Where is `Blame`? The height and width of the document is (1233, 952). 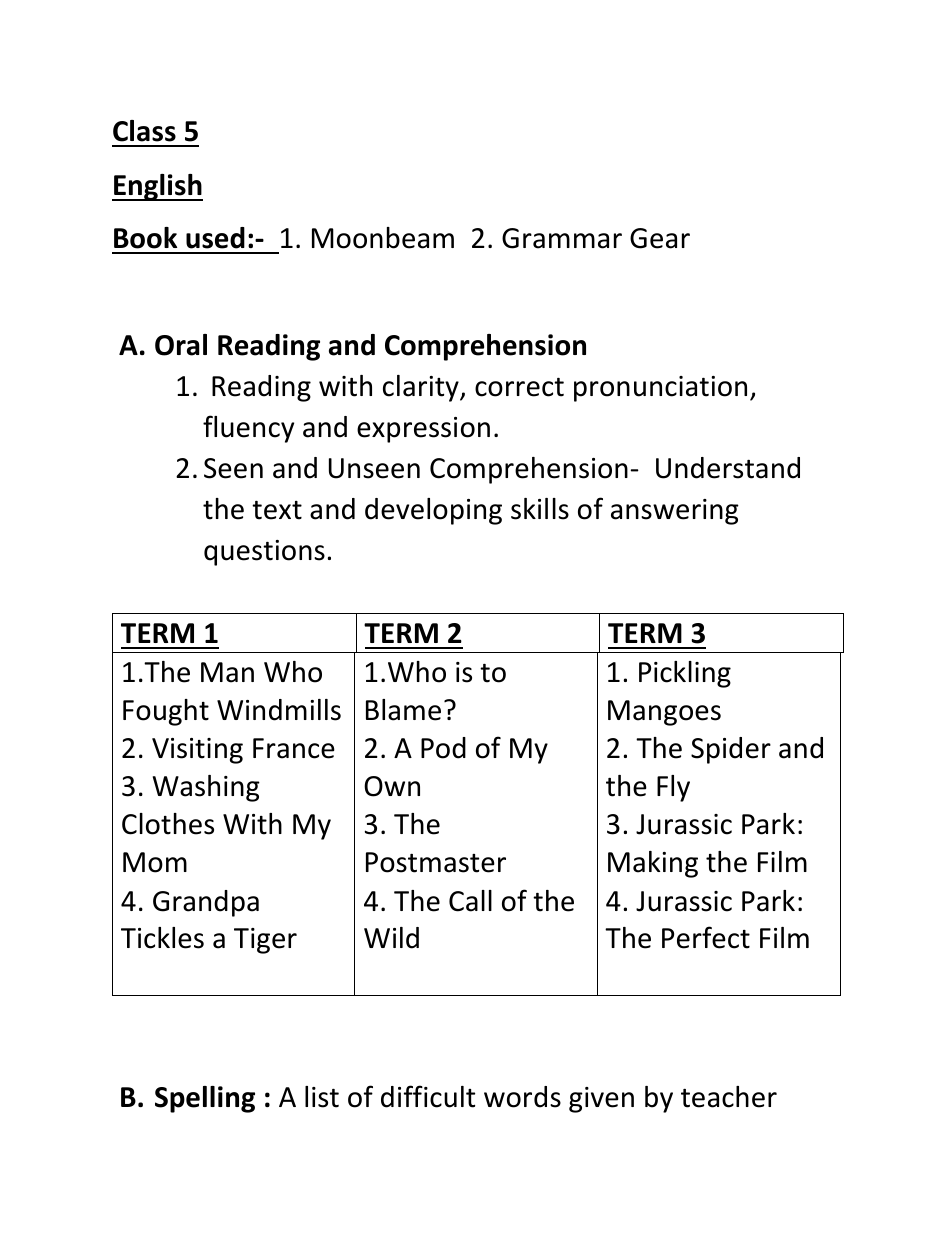
Blame is located at coordinates (403, 710).
